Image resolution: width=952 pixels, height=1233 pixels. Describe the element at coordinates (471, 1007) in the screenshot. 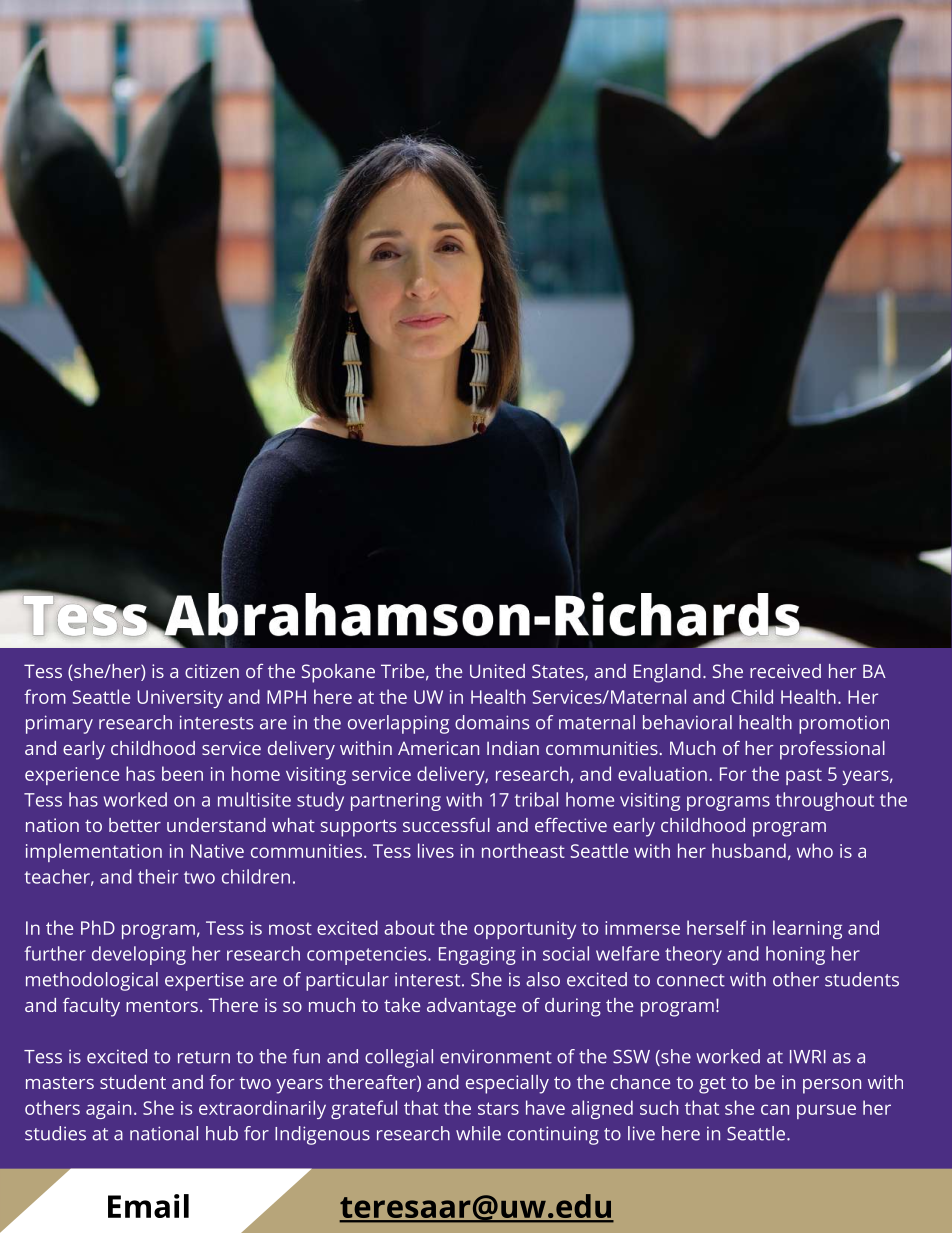

I see `advantage` at that location.
